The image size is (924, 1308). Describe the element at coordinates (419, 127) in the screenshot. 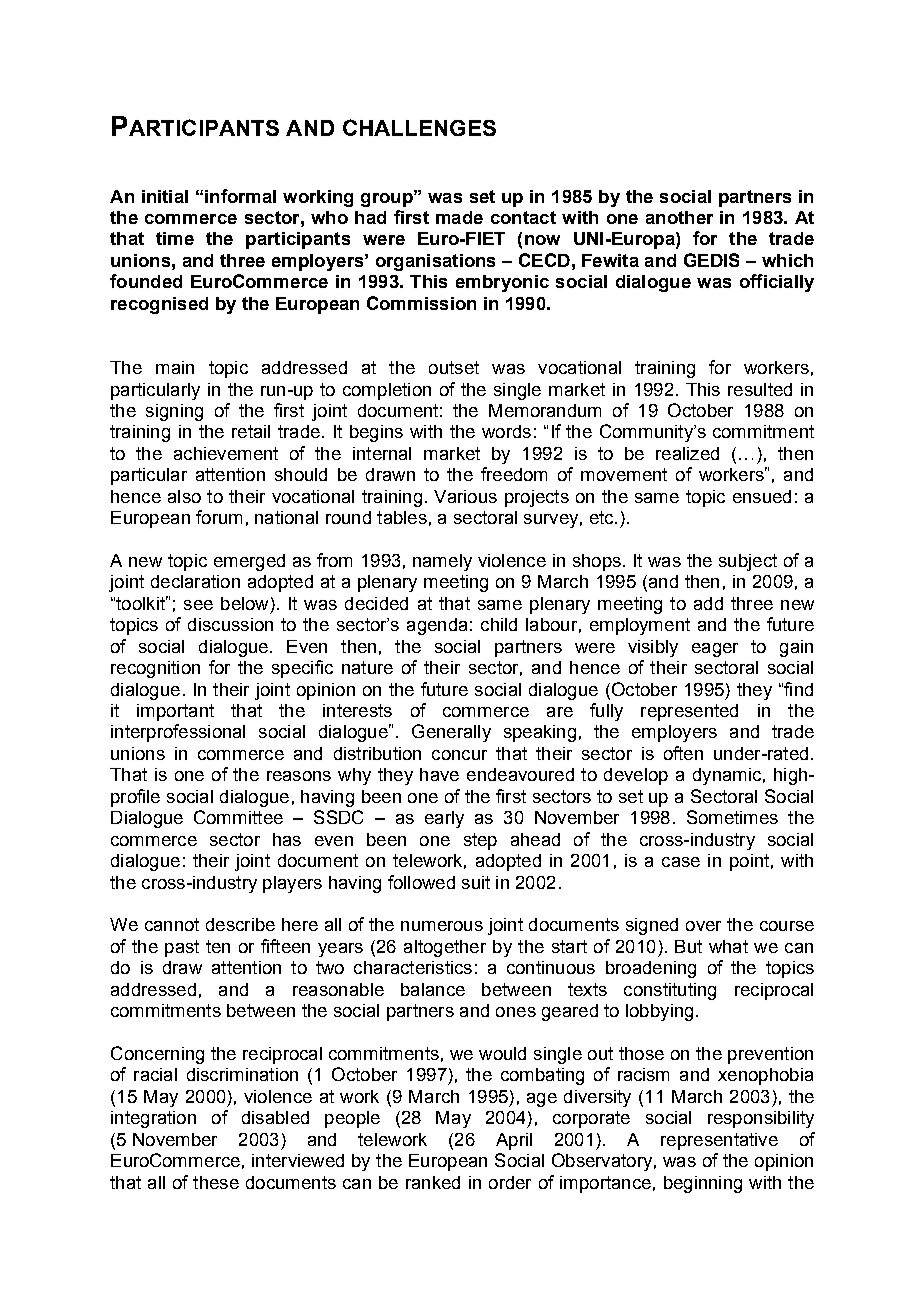

I see `CHALLENGES` at that location.
